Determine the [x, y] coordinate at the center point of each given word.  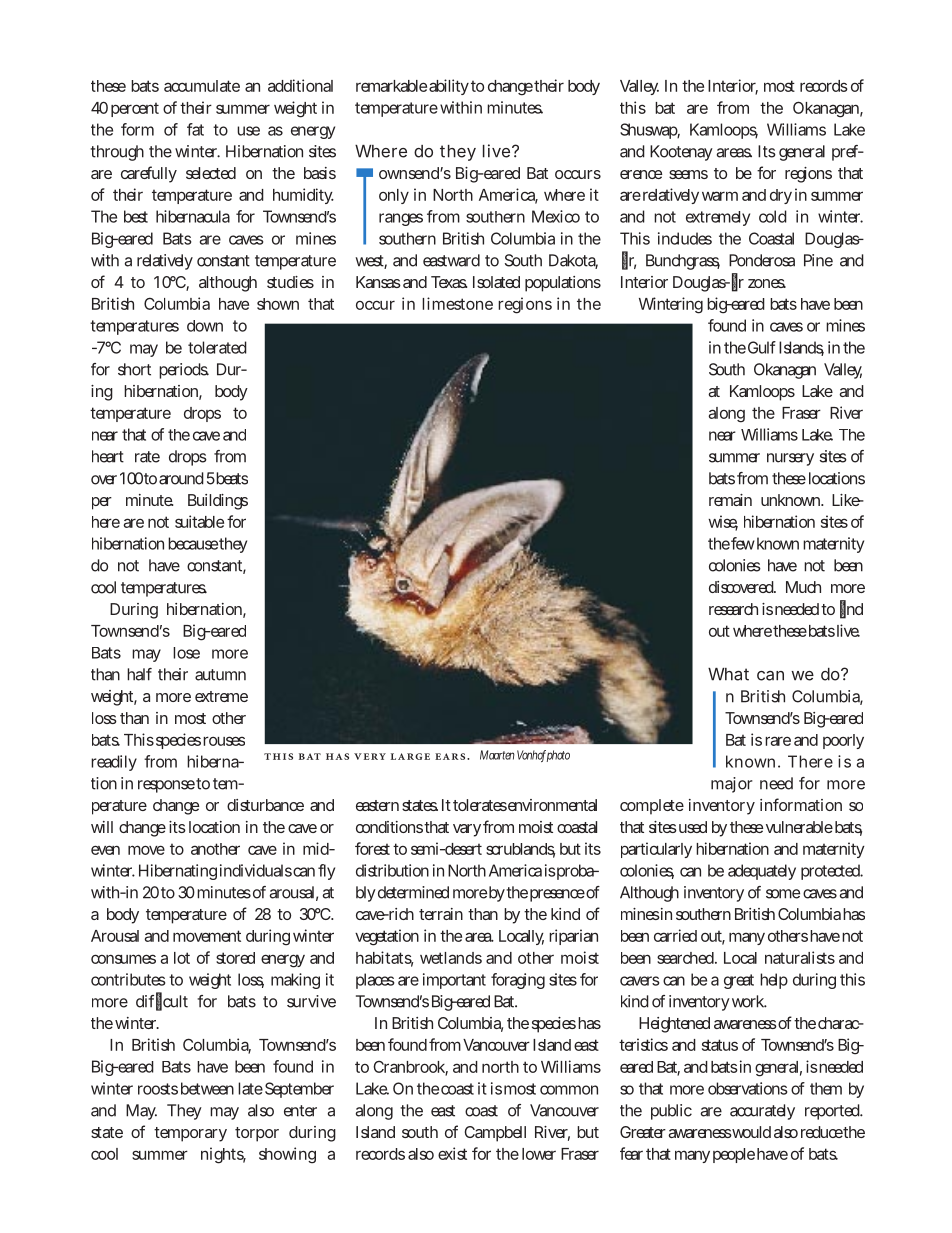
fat [195, 129]
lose [186, 653]
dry [781, 196]
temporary [190, 1134]
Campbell [495, 1134]
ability [449, 87]
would [751, 1132]
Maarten [497, 755]
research [733, 609]
